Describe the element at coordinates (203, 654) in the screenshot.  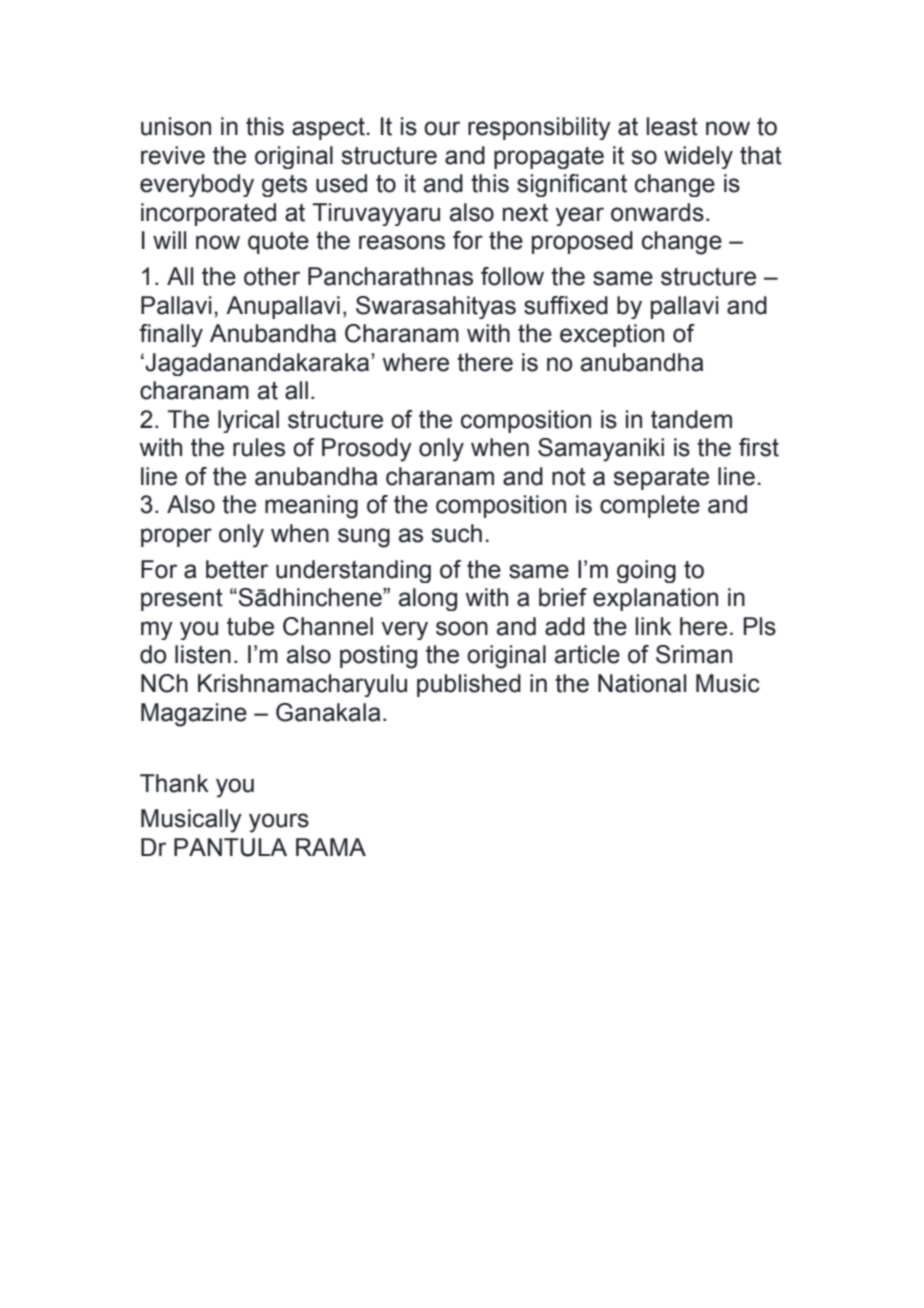
I see `listen` at that location.
